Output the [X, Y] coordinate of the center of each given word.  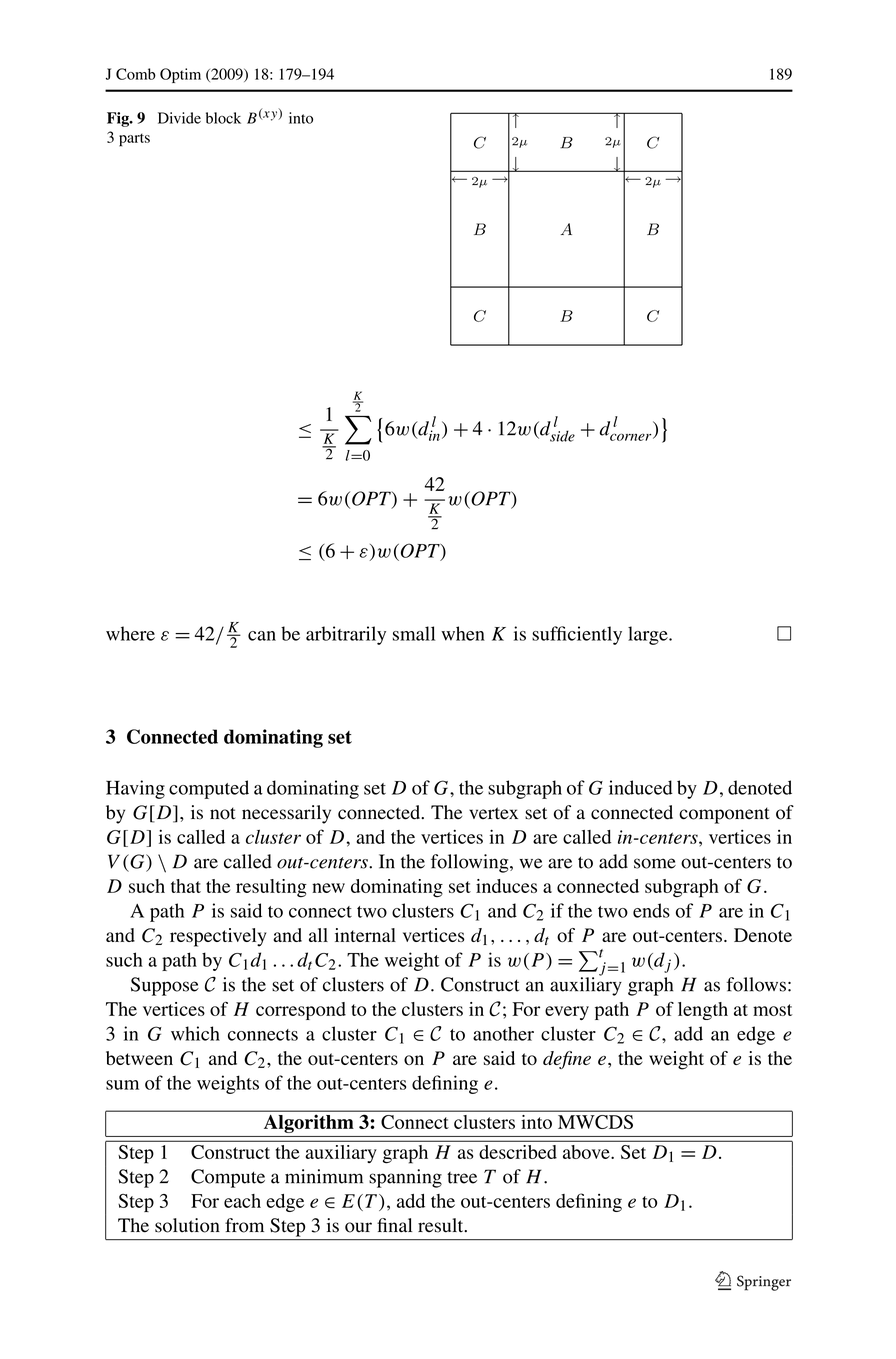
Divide [179, 118]
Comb [136, 74]
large [649, 635]
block [223, 118]
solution [187, 1225]
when [463, 633]
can [262, 636]
